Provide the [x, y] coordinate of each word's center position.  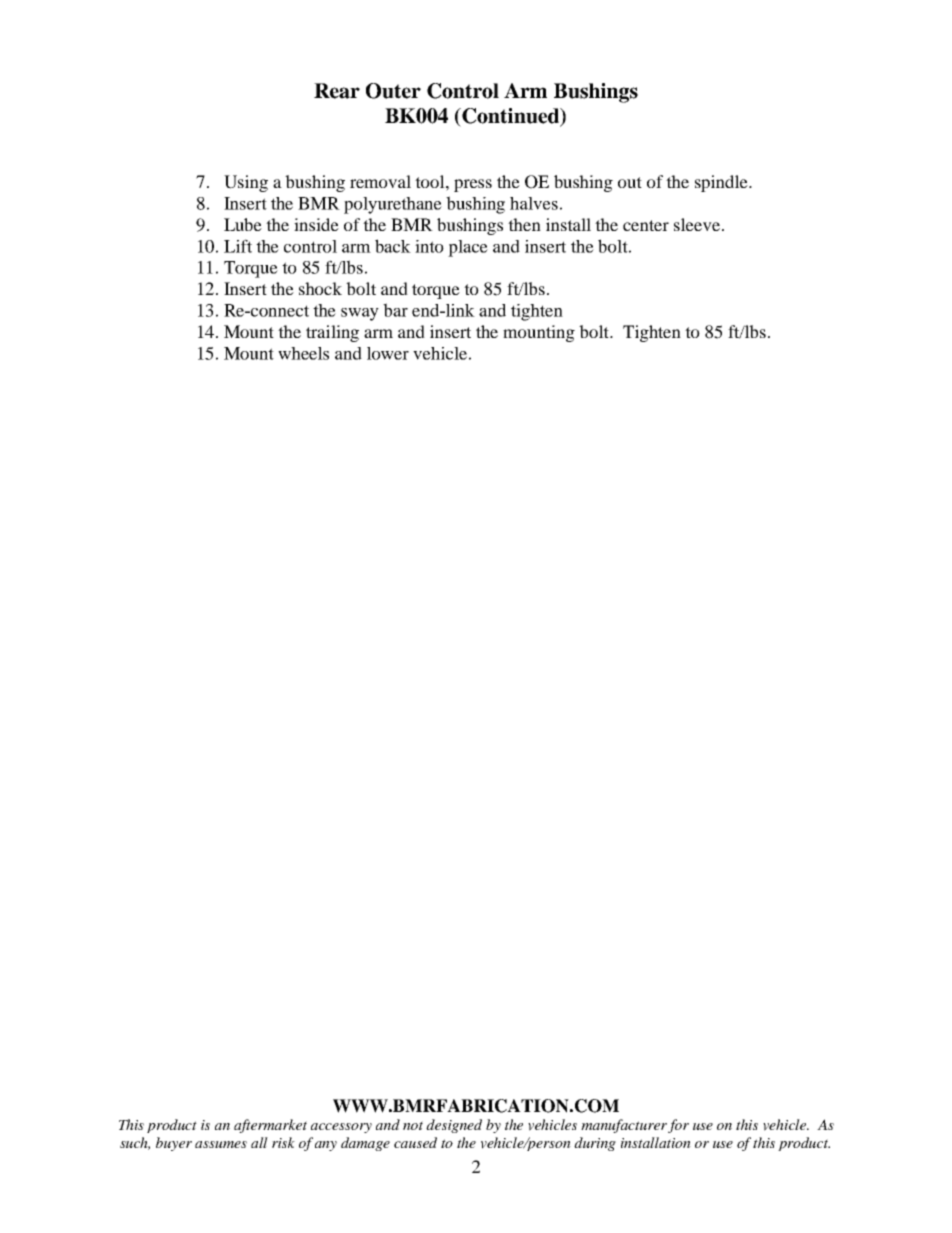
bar [395, 310]
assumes [221, 1144]
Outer [393, 91]
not [413, 1125]
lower [388, 353]
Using [246, 183]
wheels [303, 353]
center [646, 225]
